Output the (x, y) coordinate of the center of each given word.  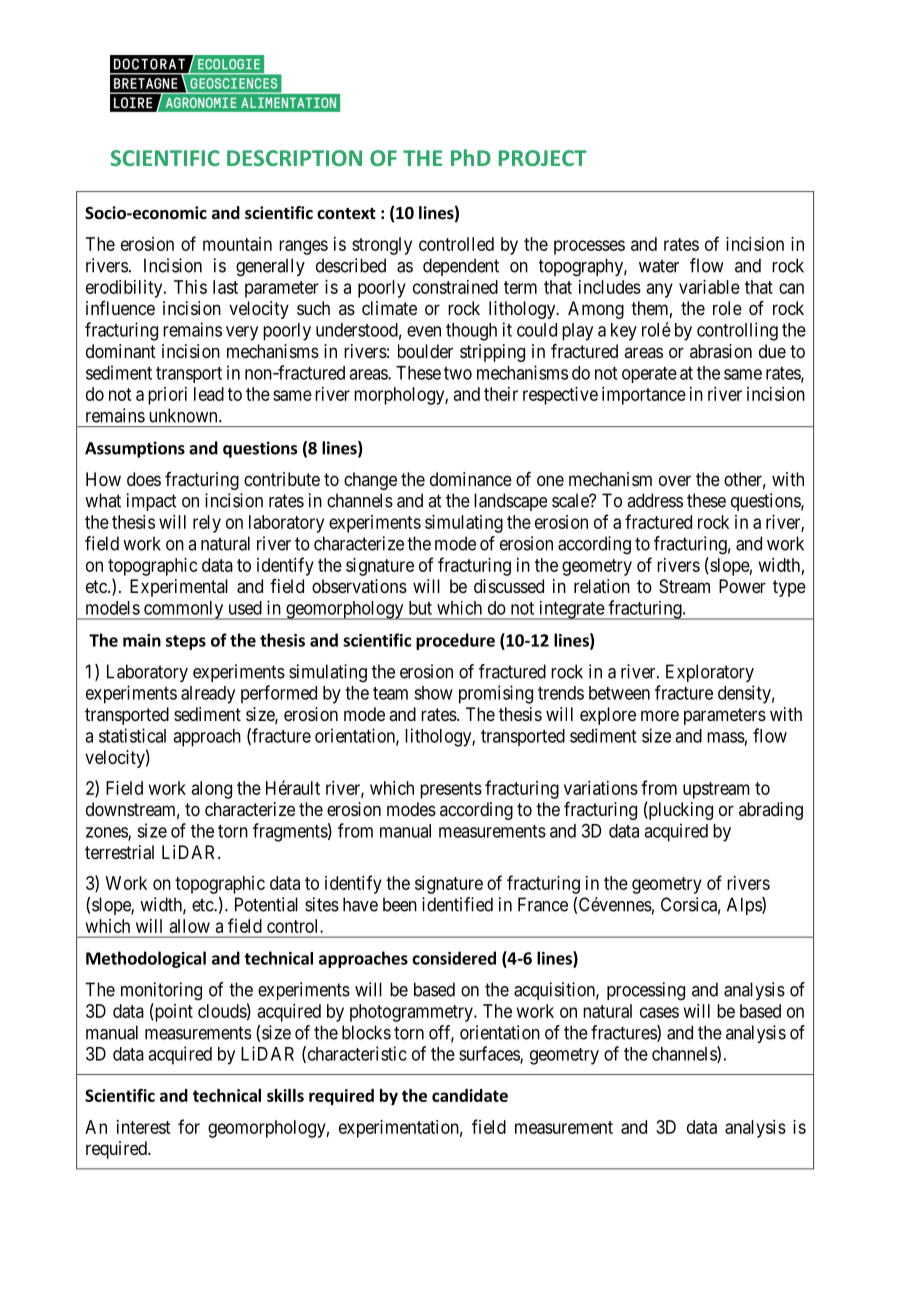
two (458, 373)
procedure (455, 641)
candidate (470, 1095)
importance (644, 396)
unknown (184, 415)
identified (457, 904)
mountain (237, 244)
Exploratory (710, 673)
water (659, 266)
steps (186, 642)
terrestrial (119, 852)
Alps (745, 906)
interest (143, 1127)
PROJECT (543, 158)
